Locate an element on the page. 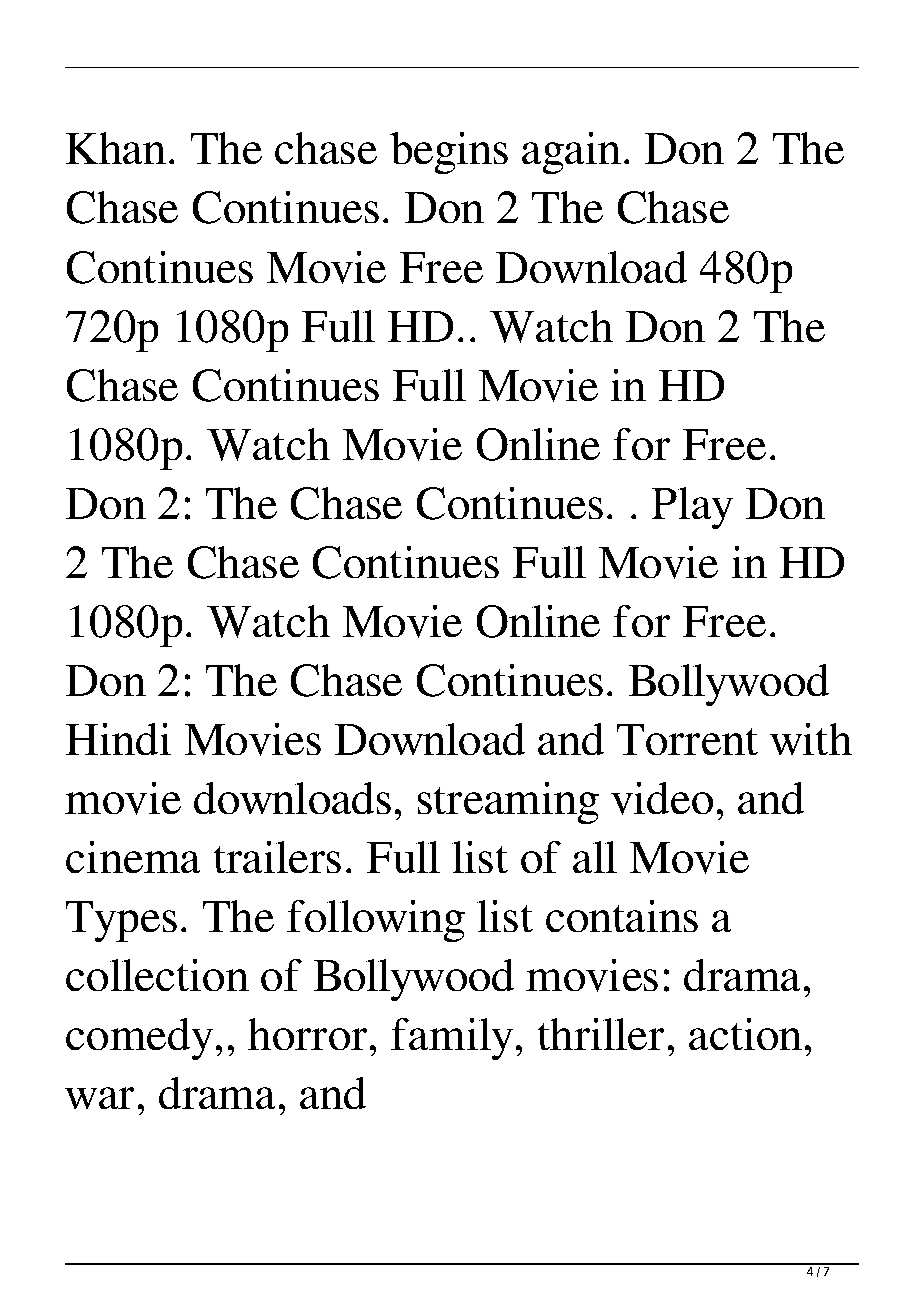 The image size is (924, 1308). Khan is located at coordinates (116, 148).
